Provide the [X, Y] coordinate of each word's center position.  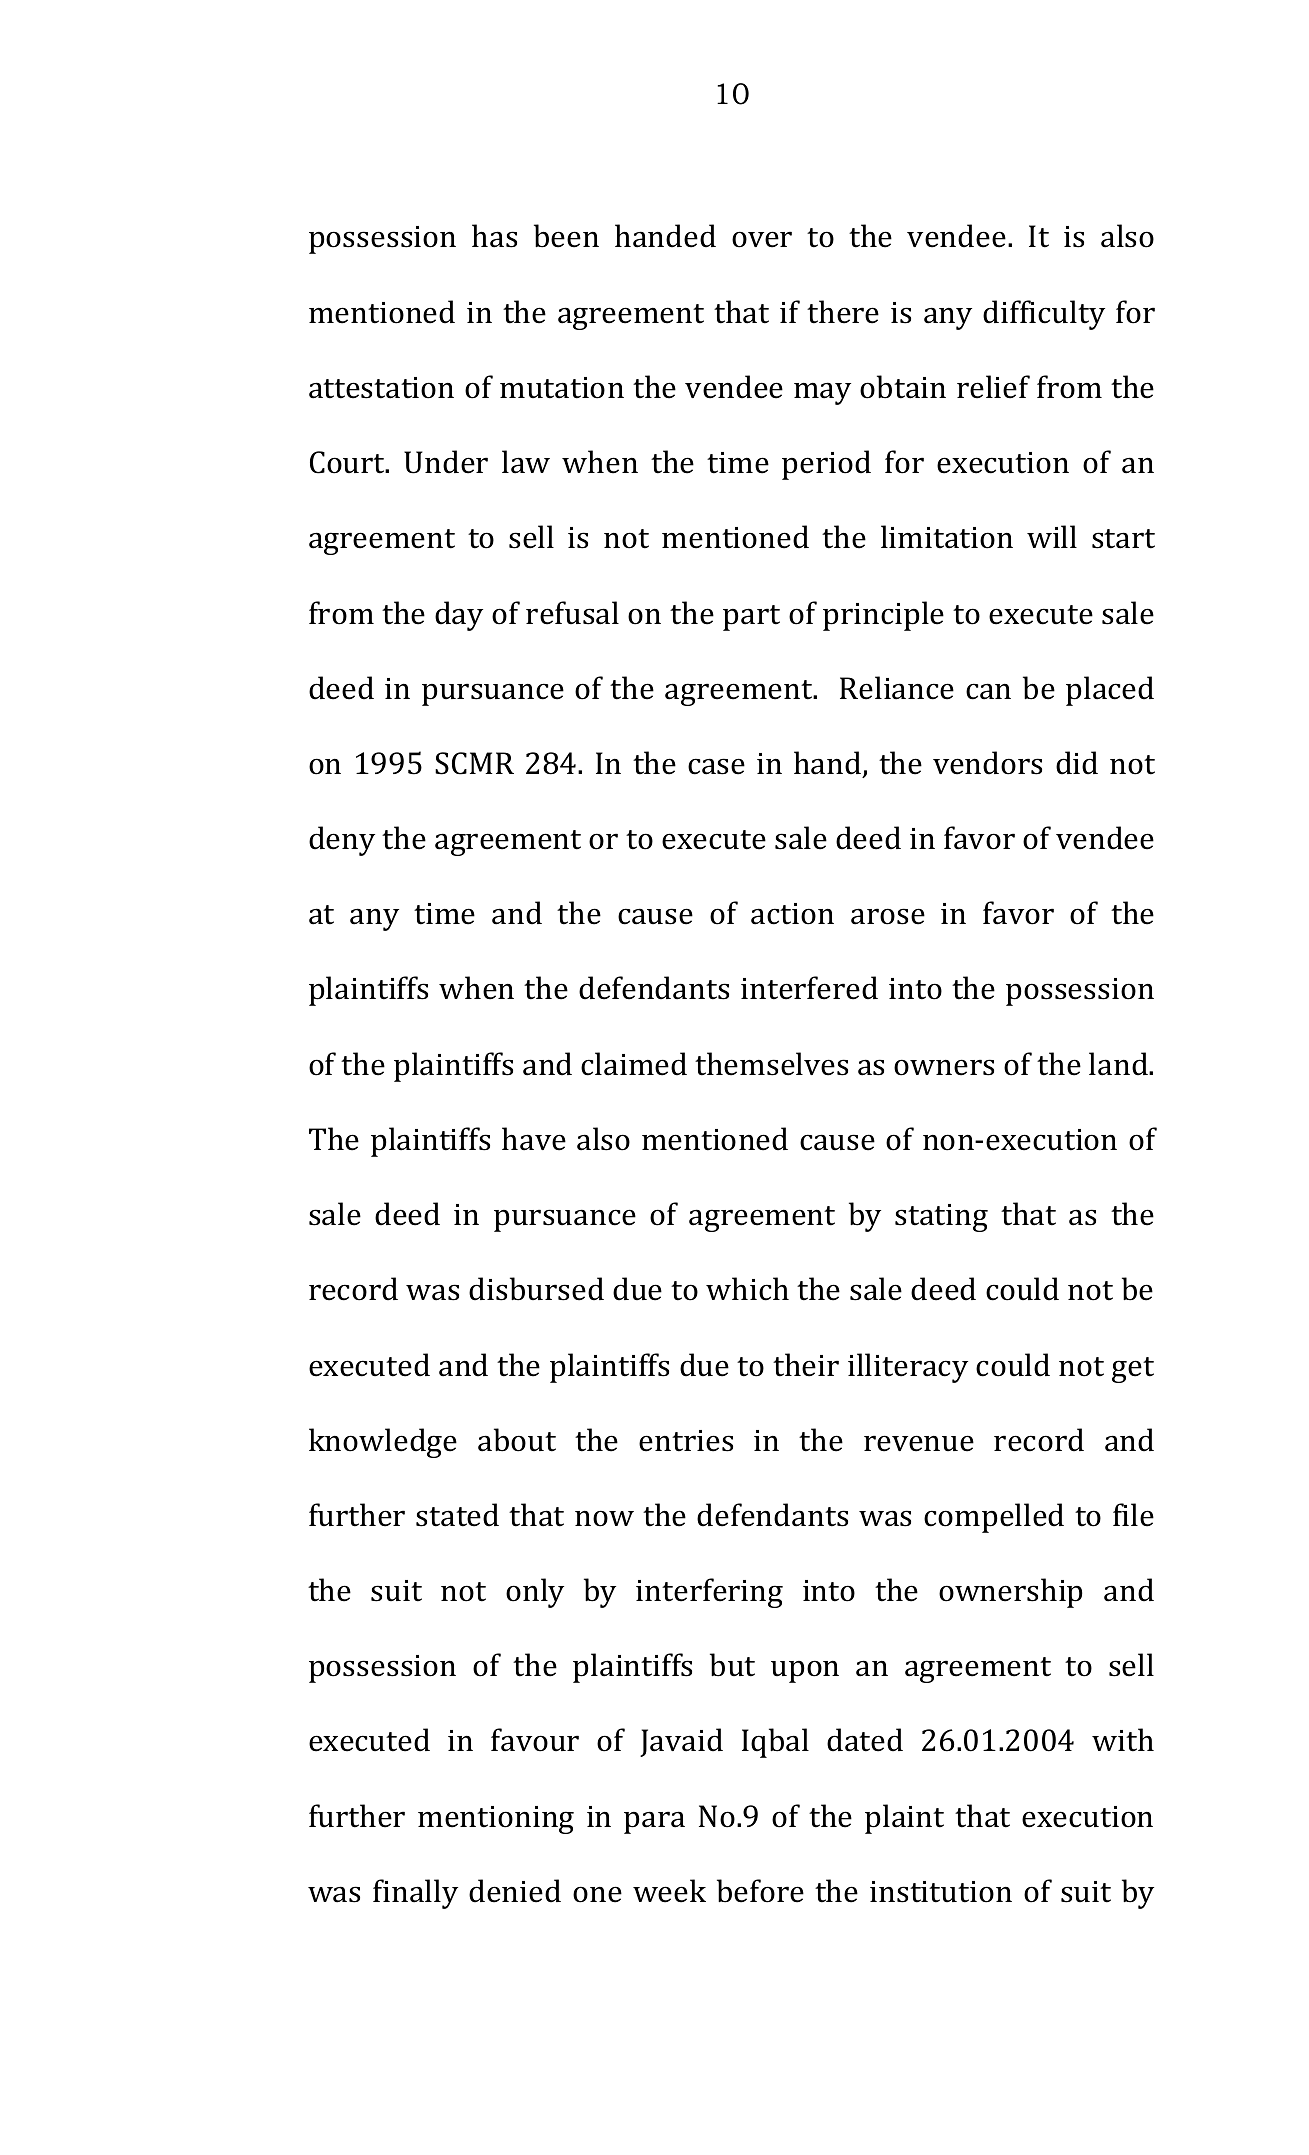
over [762, 239]
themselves [771, 1064]
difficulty [1044, 315]
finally [415, 1894]
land [1119, 1064]
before [760, 1891]
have [534, 1139]
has [494, 236]
